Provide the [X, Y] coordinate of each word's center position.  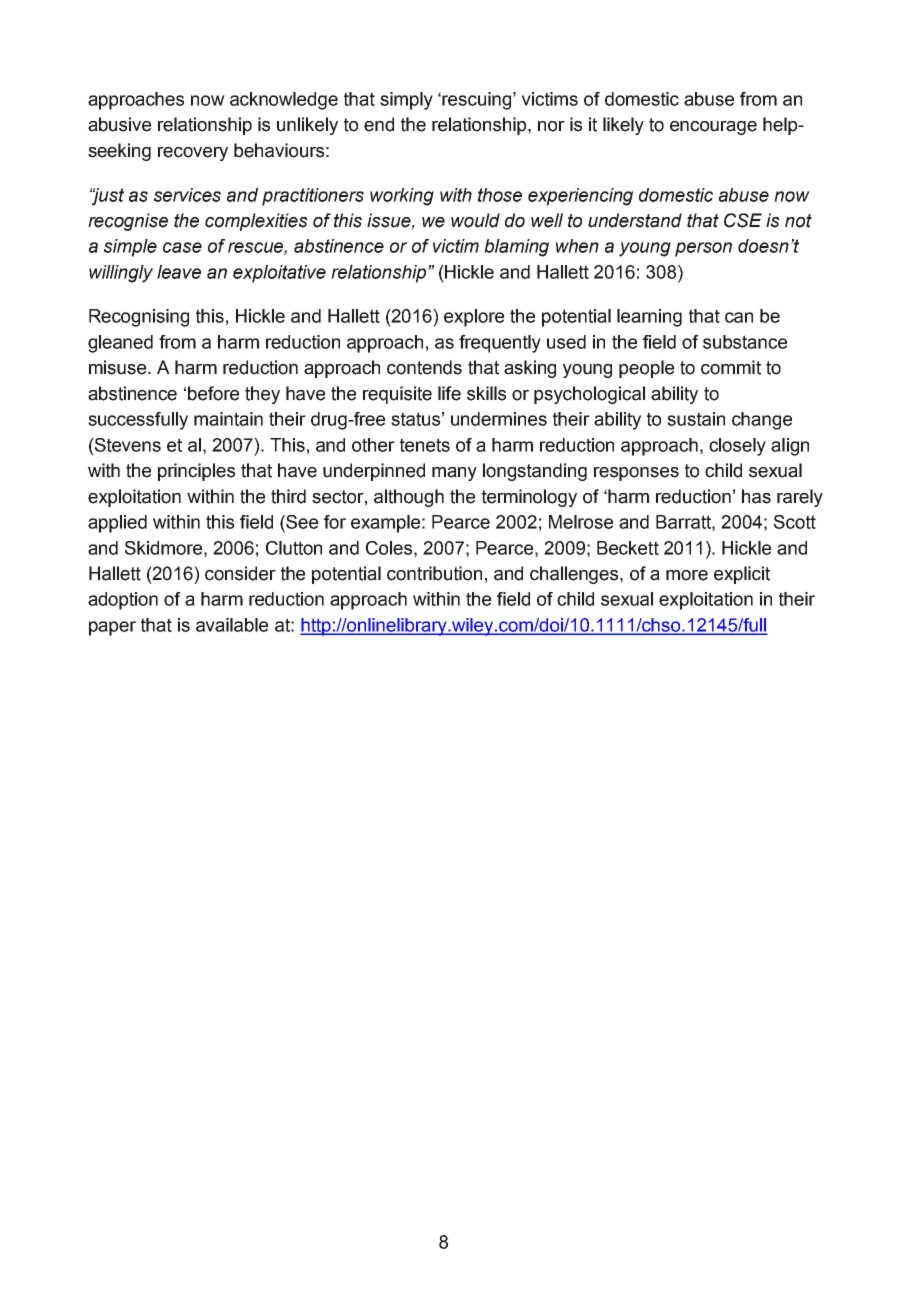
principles [196, 472]
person [703, 249]
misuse [119, 367]
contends [424, 367]
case [182, 247]
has [756, 496]
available [232, 625]
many [454, 474]
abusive [119, 124]
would [475, 220]
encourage [713, 128]
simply [406, 101]
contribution [434, 573]
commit [731, 367]
